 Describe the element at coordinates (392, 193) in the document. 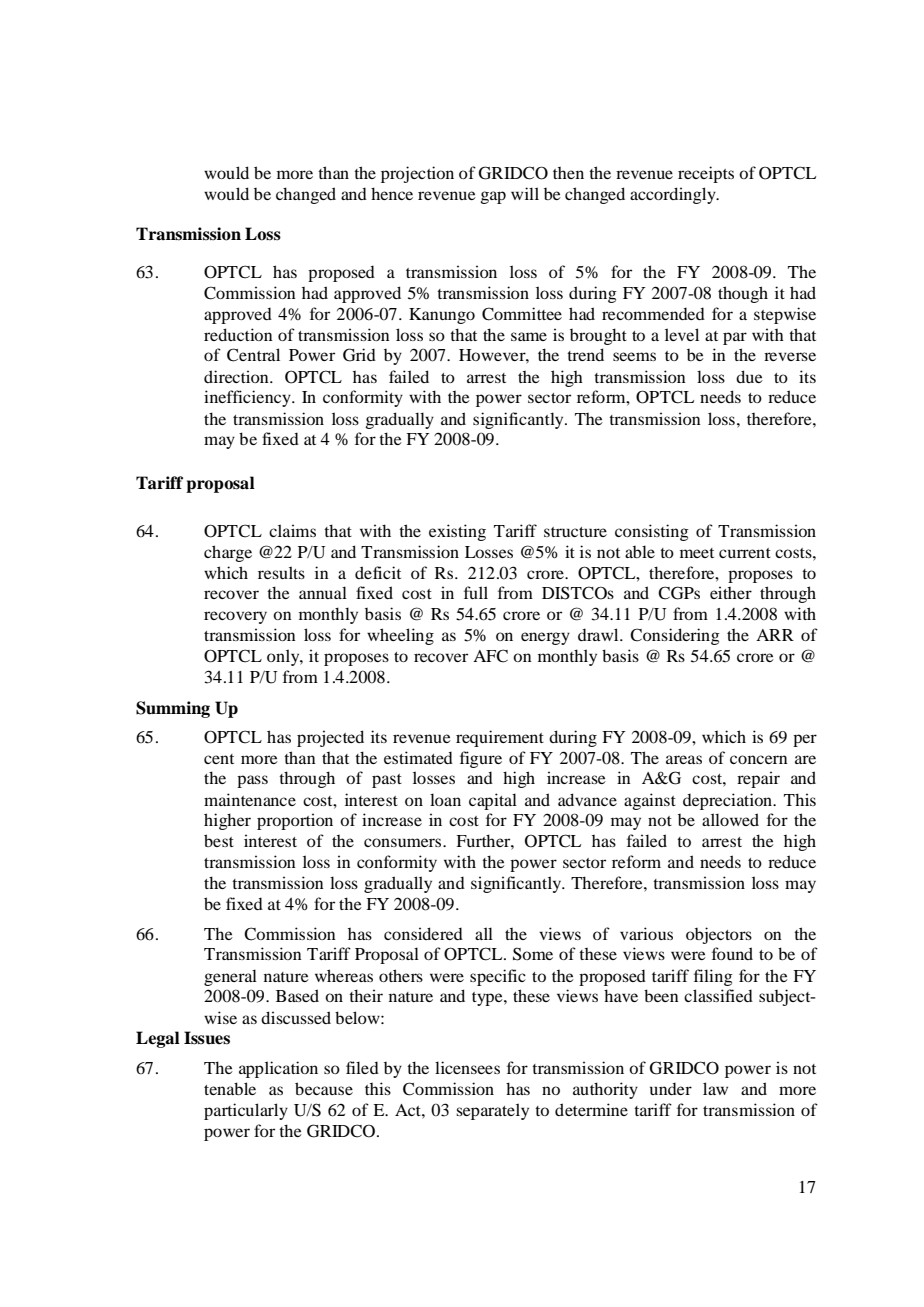

I see `hence` at that location.
